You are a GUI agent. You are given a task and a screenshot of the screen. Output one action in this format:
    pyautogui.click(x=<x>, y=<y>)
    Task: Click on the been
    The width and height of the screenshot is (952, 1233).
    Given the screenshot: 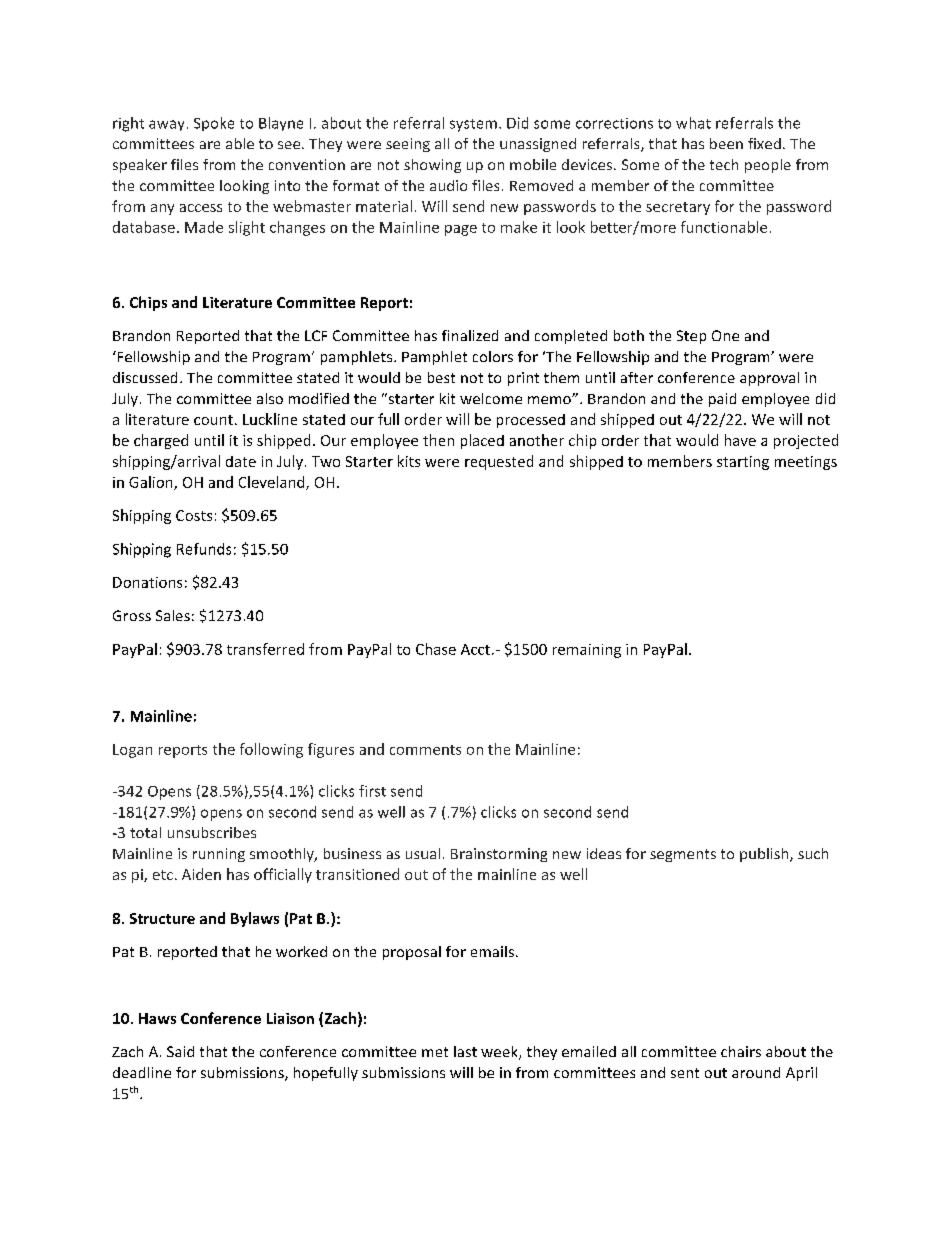 What is the action you would take?
    pyautogui.click(x=726, y=143)
